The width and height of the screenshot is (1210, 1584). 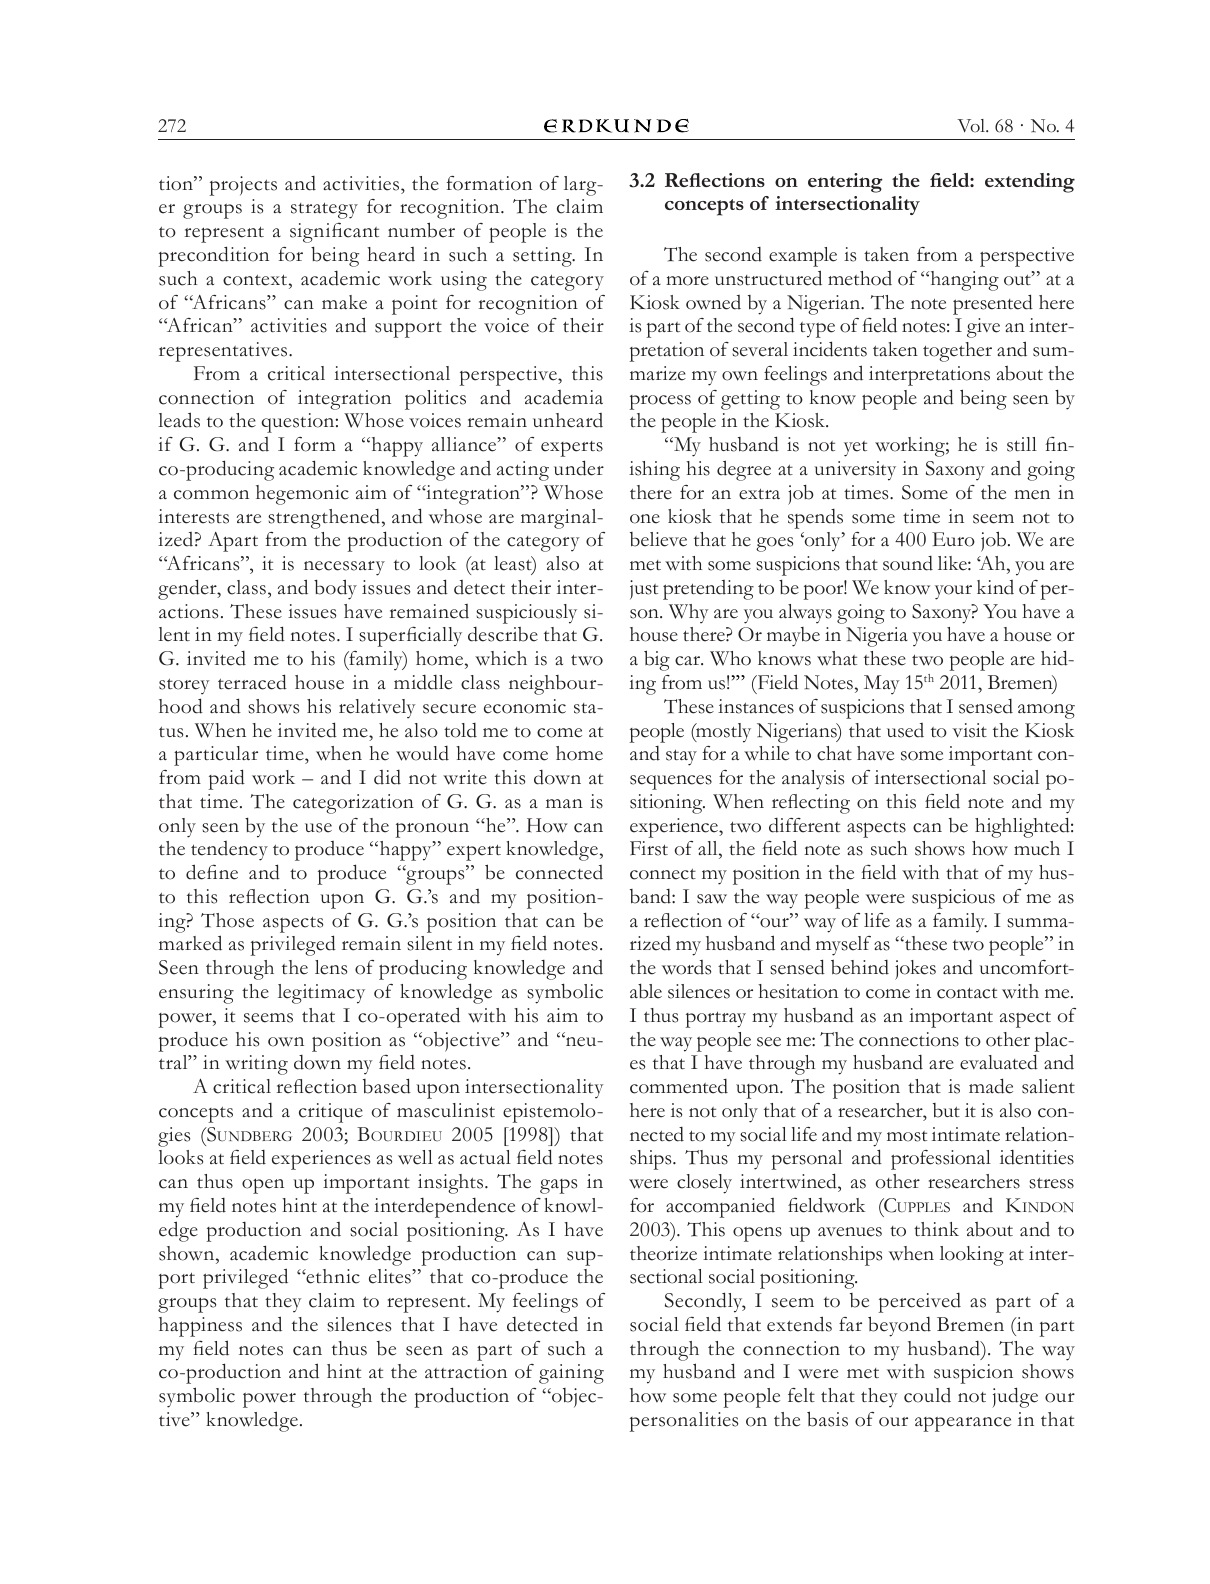 What do you see at coordinates (200, 1327) in the screenshot?
I see `happiness` at bounding box center [200, 1327].
